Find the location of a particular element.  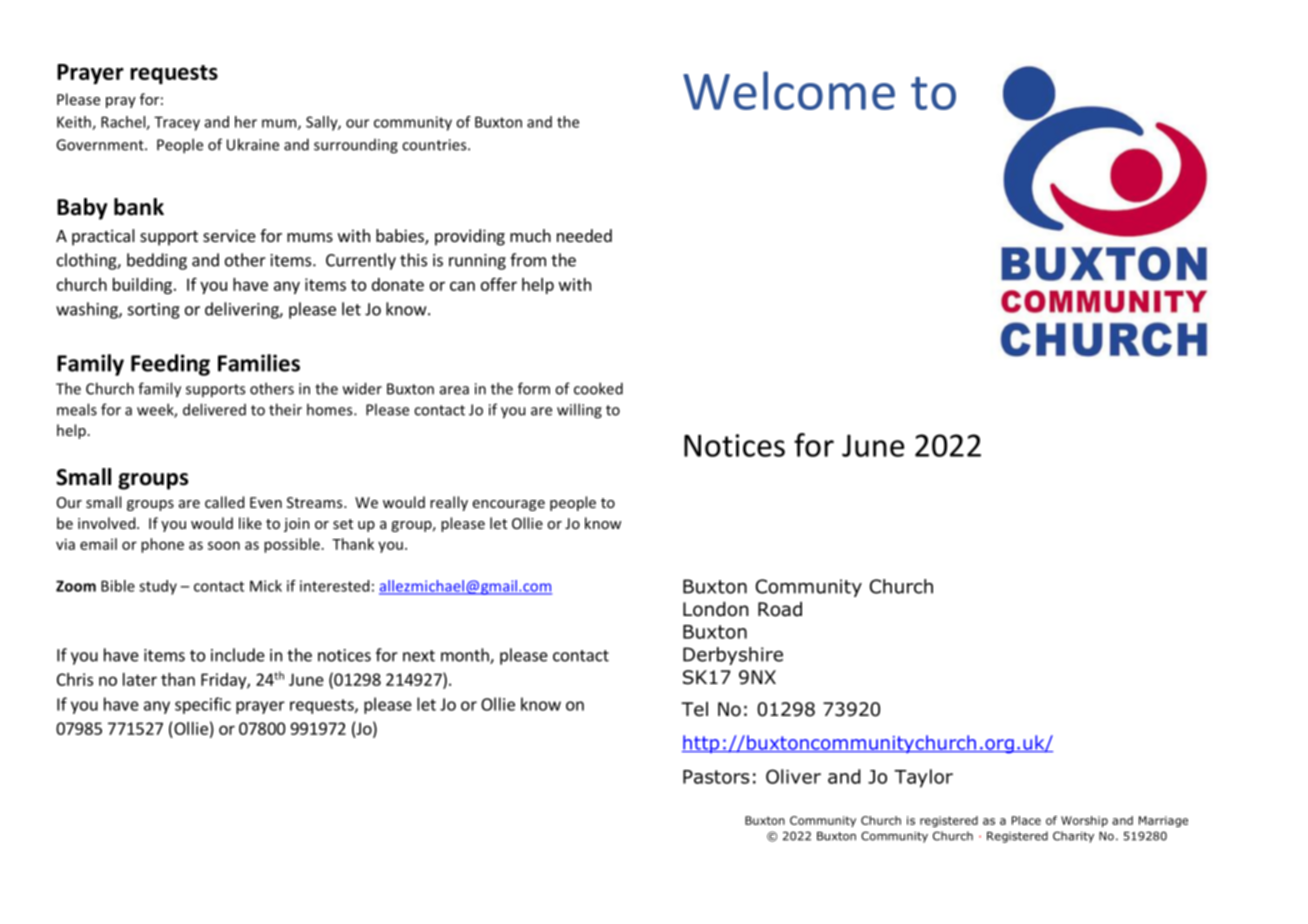

willing is located at coordinates (579, 411).
